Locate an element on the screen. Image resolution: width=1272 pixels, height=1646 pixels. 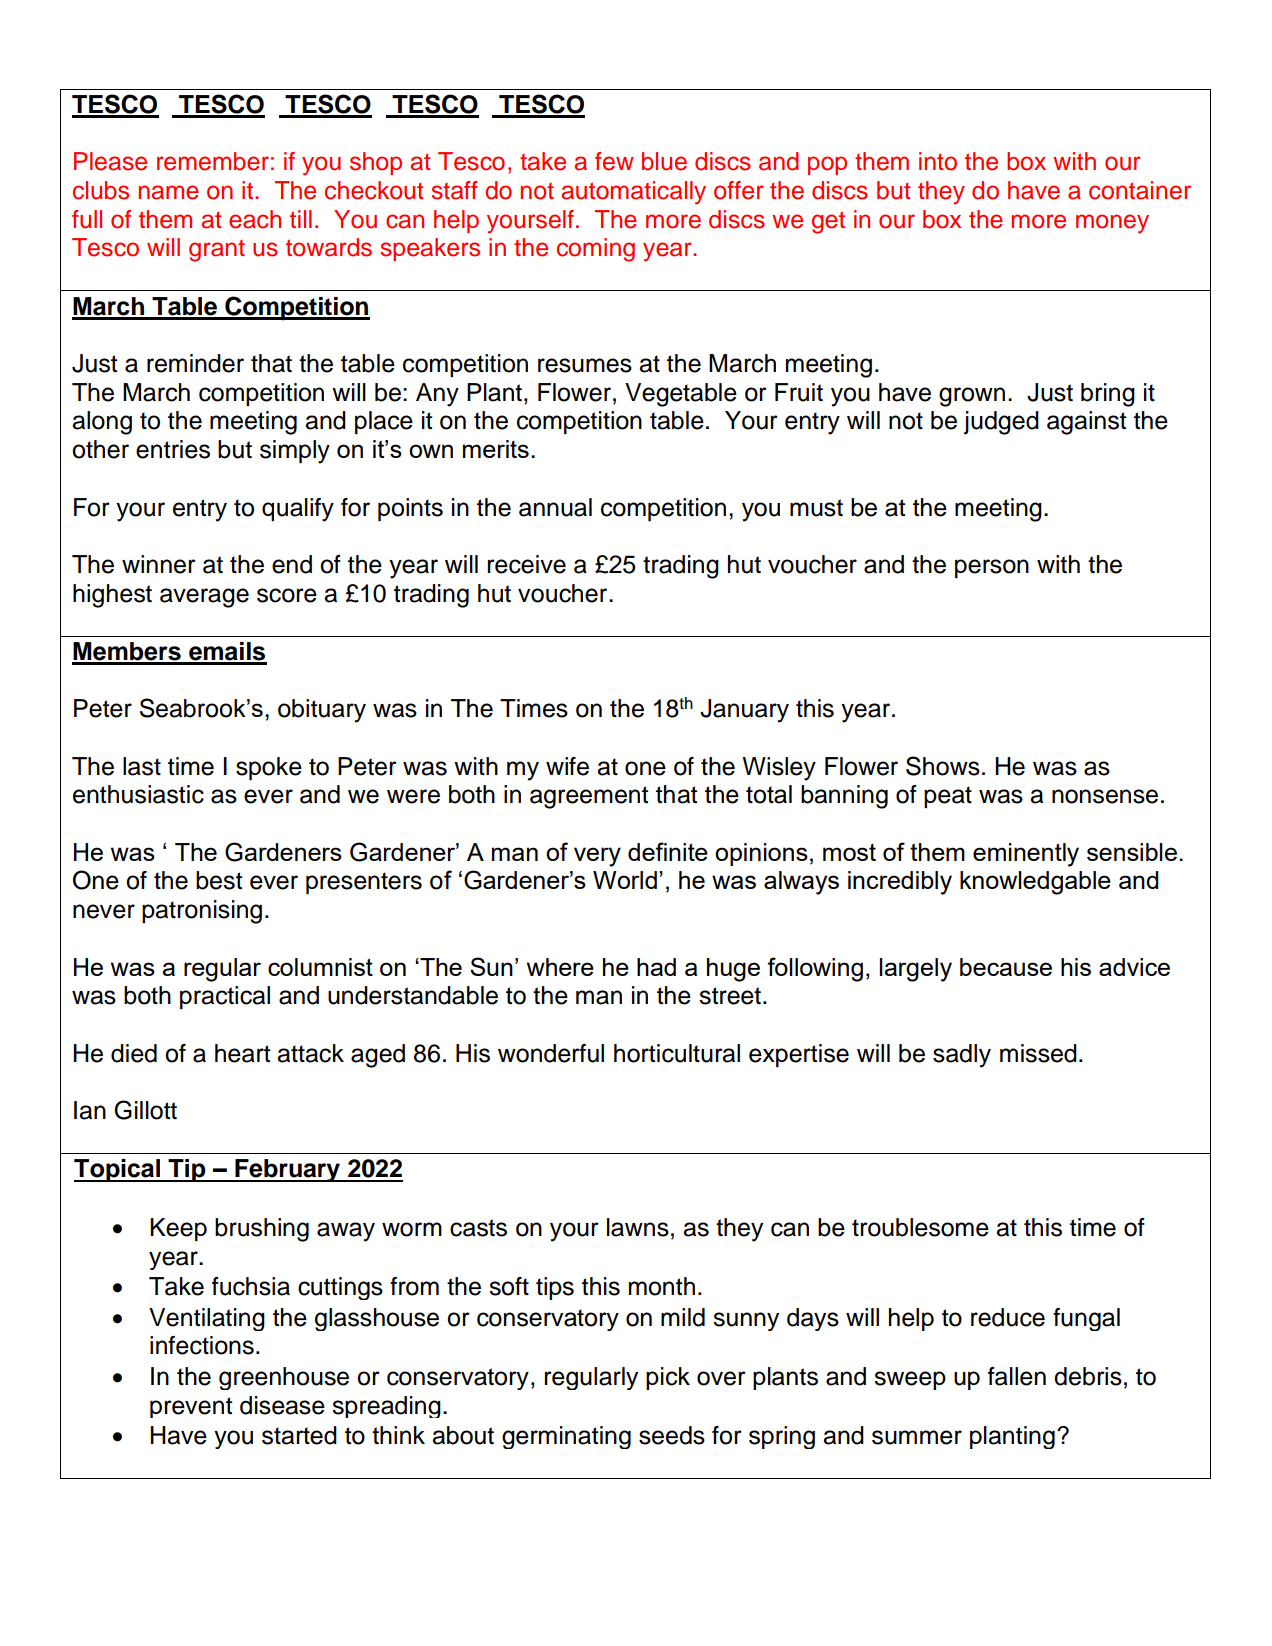
into is located at coordinates (938, 161).
